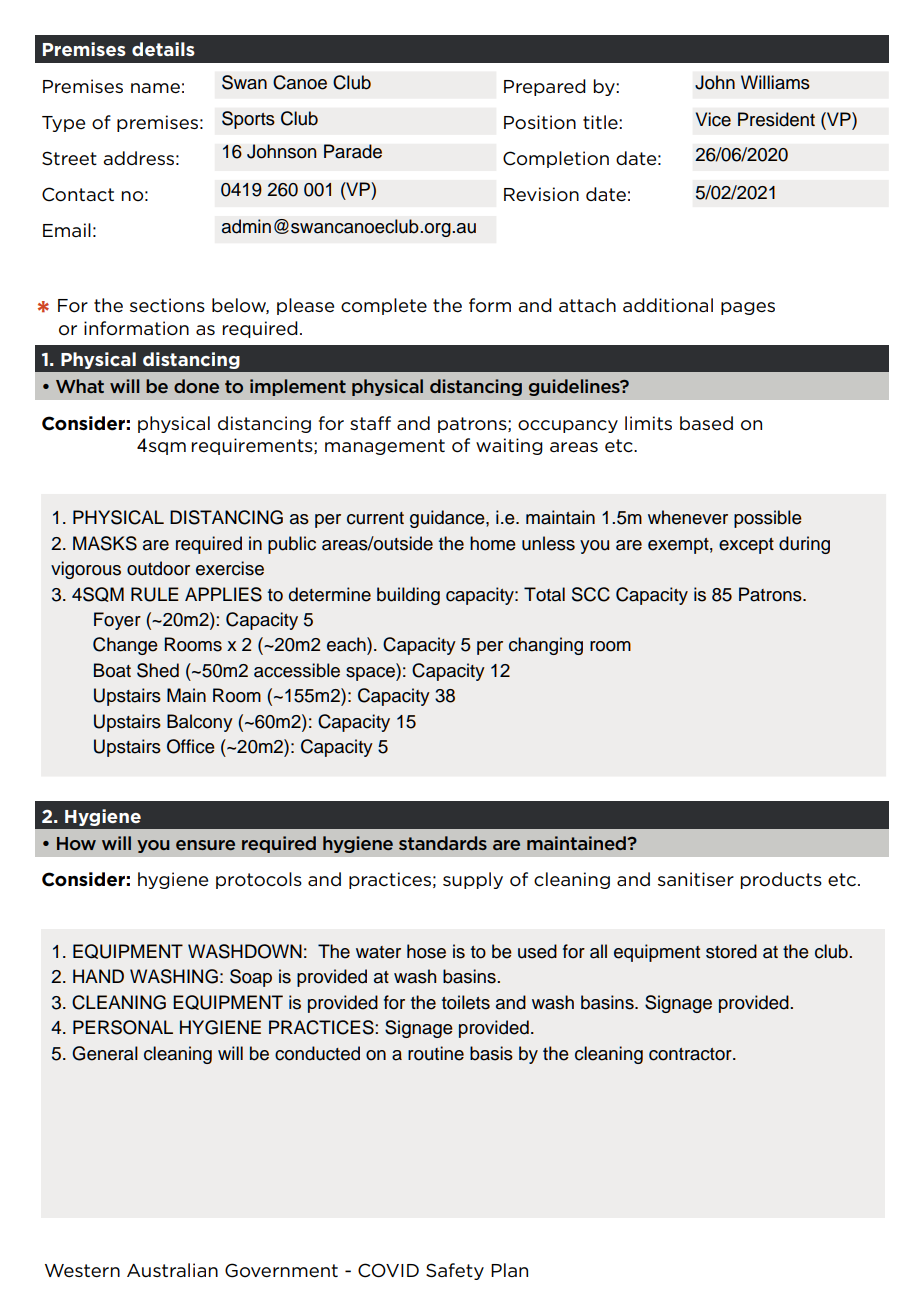 The image size is (924, 1308). What do you see at coordinates (172, 1270) in the screenshot?
I see `Australian` at bounding box center [172, 1270].
